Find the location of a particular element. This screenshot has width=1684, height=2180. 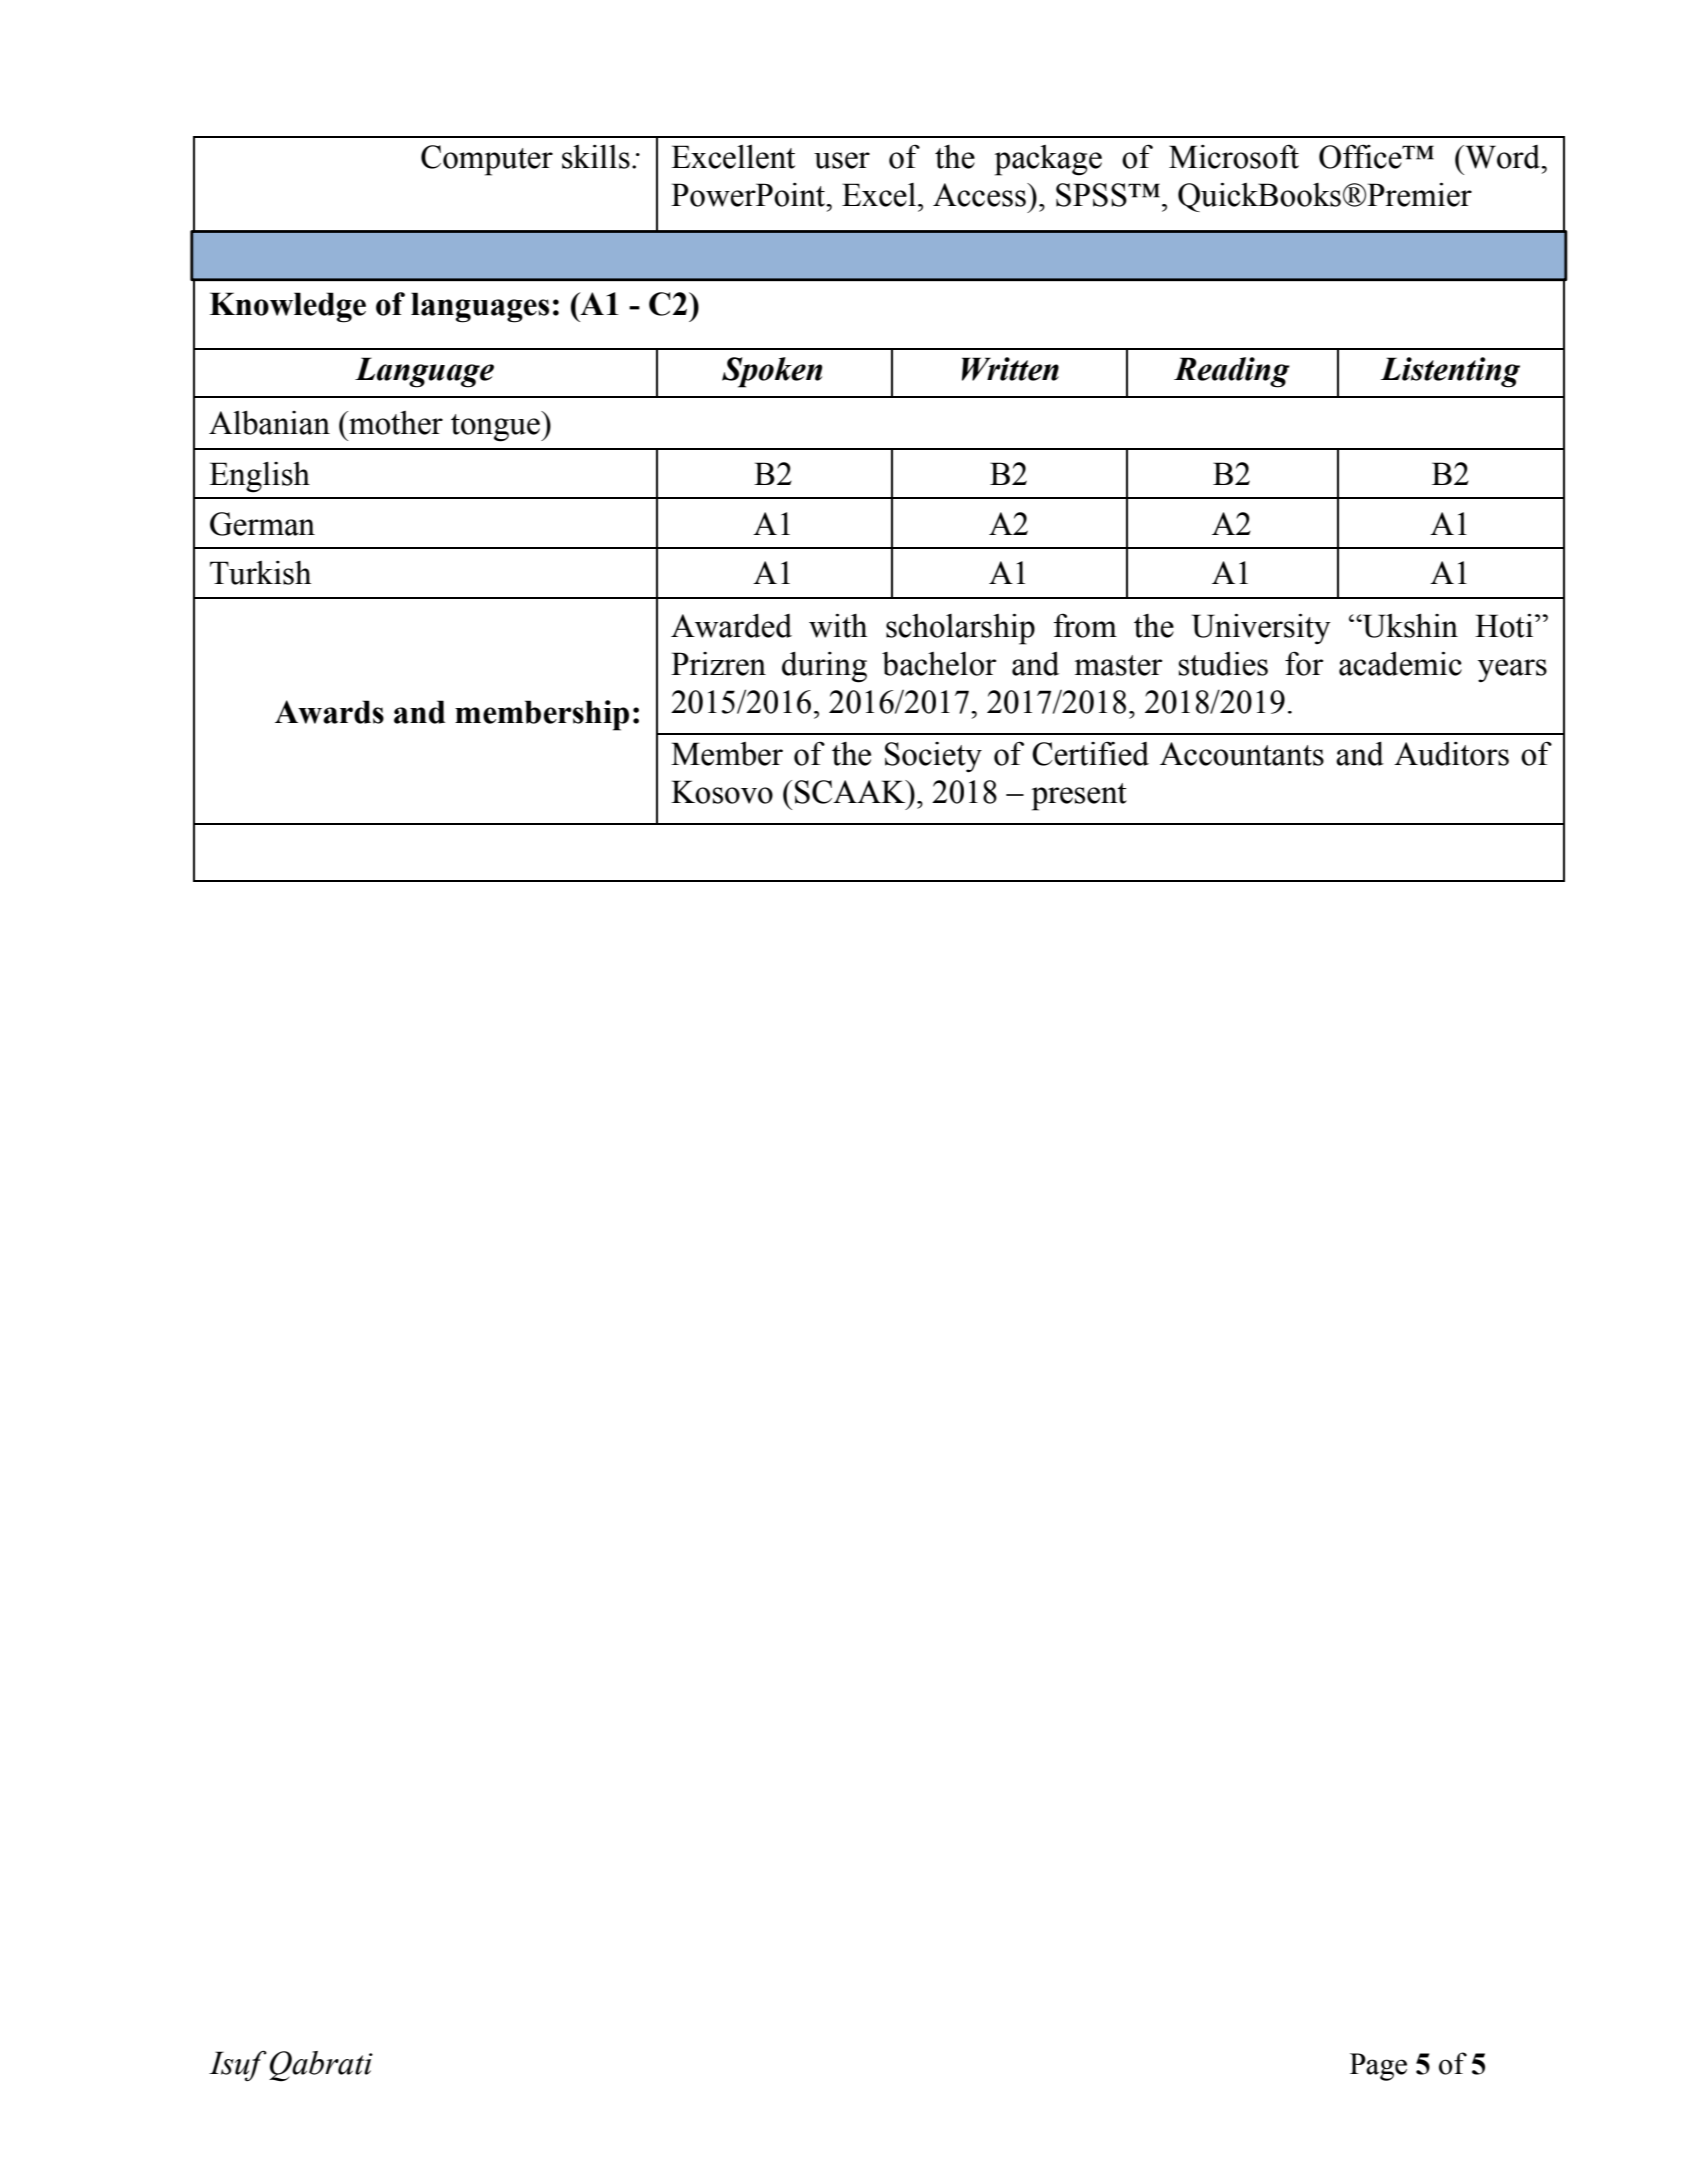

Page is located at coordinates (1378, 2067).
